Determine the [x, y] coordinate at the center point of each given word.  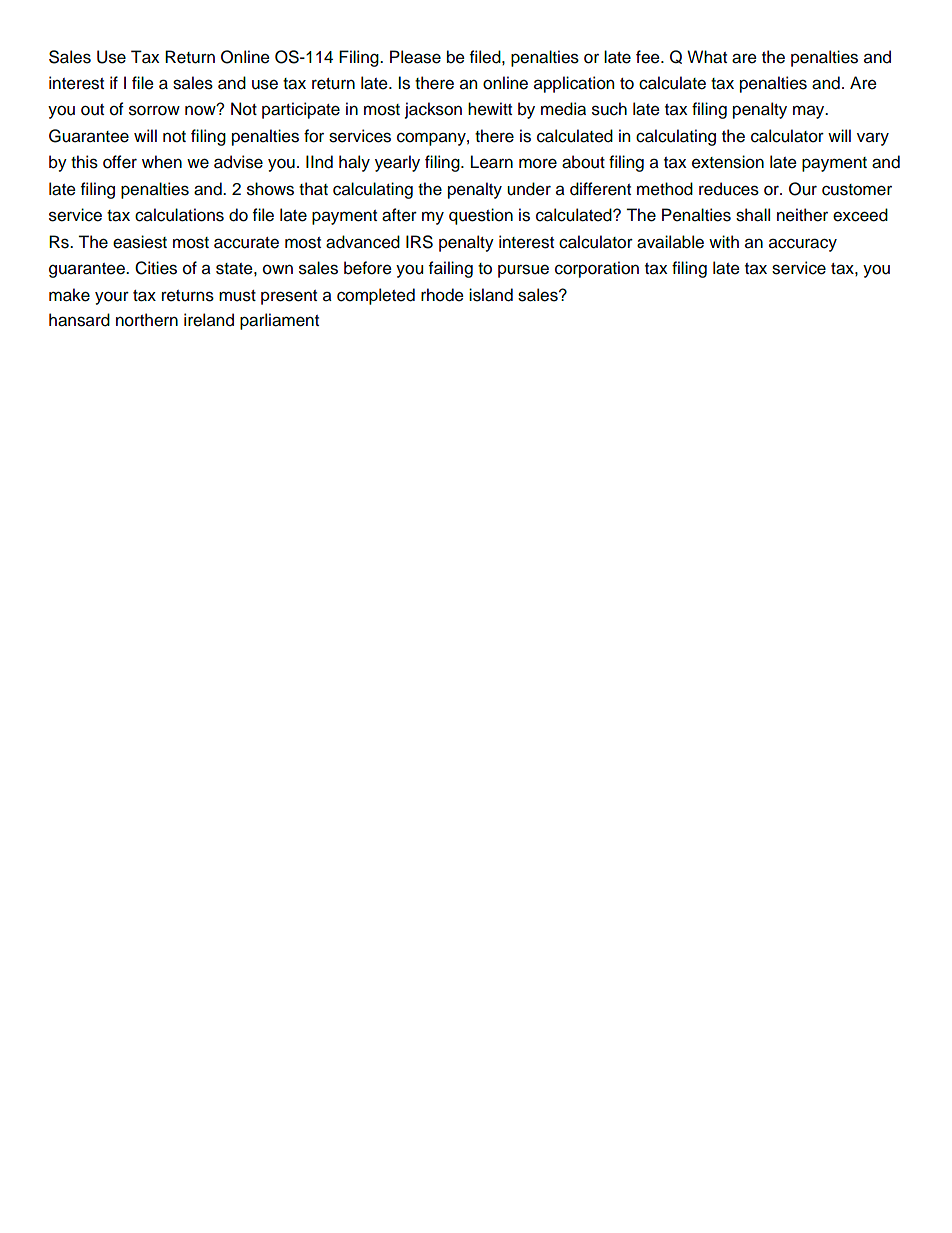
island [491, 295]
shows [270, 189]
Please [415, 57]
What [707, 57]
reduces [729, 189]
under [529, 189]
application [574, 84]
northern [147, 320]
